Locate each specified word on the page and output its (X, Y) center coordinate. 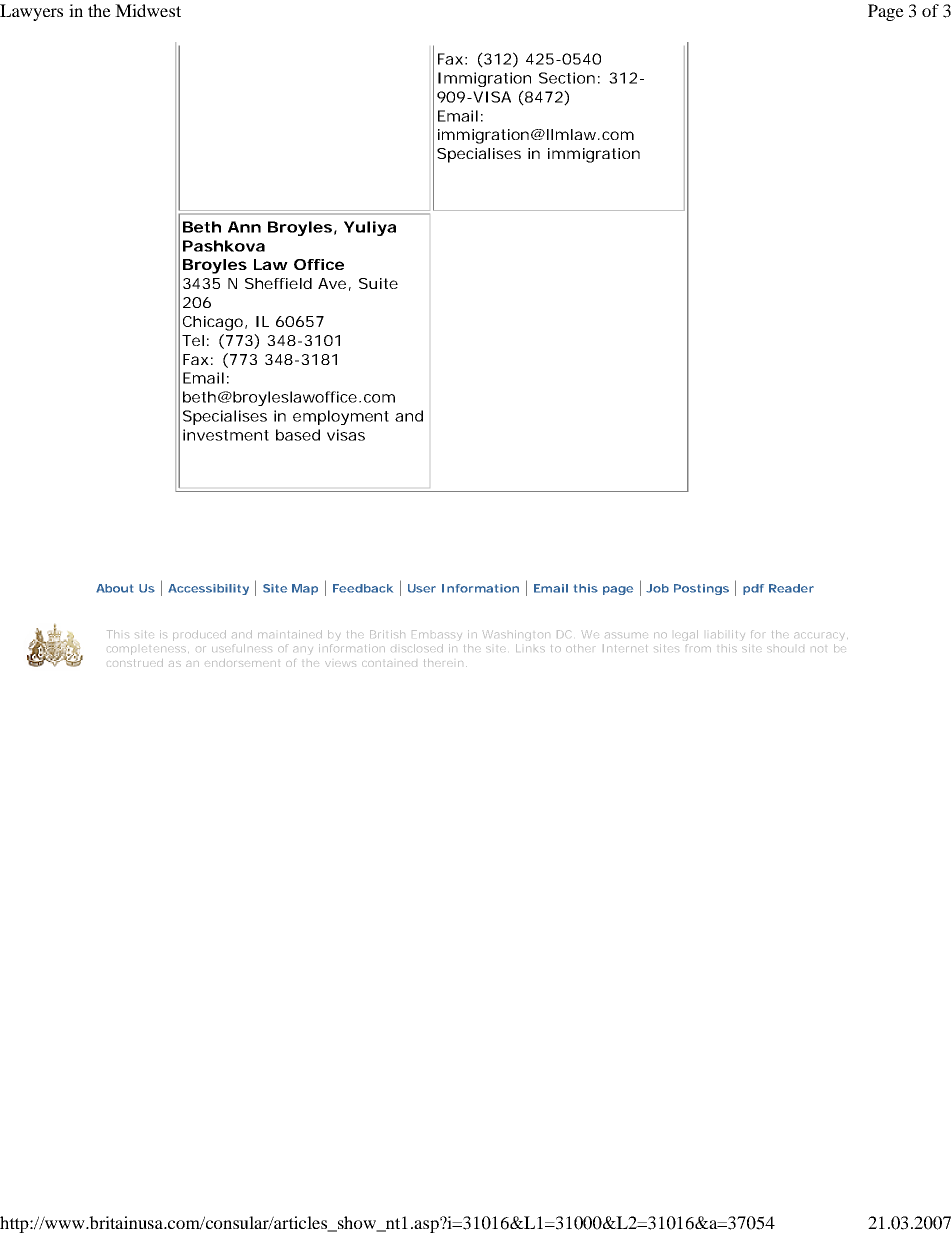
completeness (148, 650)
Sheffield (278, 283)
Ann (244, 227)
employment (341, 417)
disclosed (417, 648)
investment (226, 435)
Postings (701, 589)
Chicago (214, 323)
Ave (332, 283)
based (298, 435)
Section (567, 78)
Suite (378, 283)
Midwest (148, 10)
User (422, 588)
